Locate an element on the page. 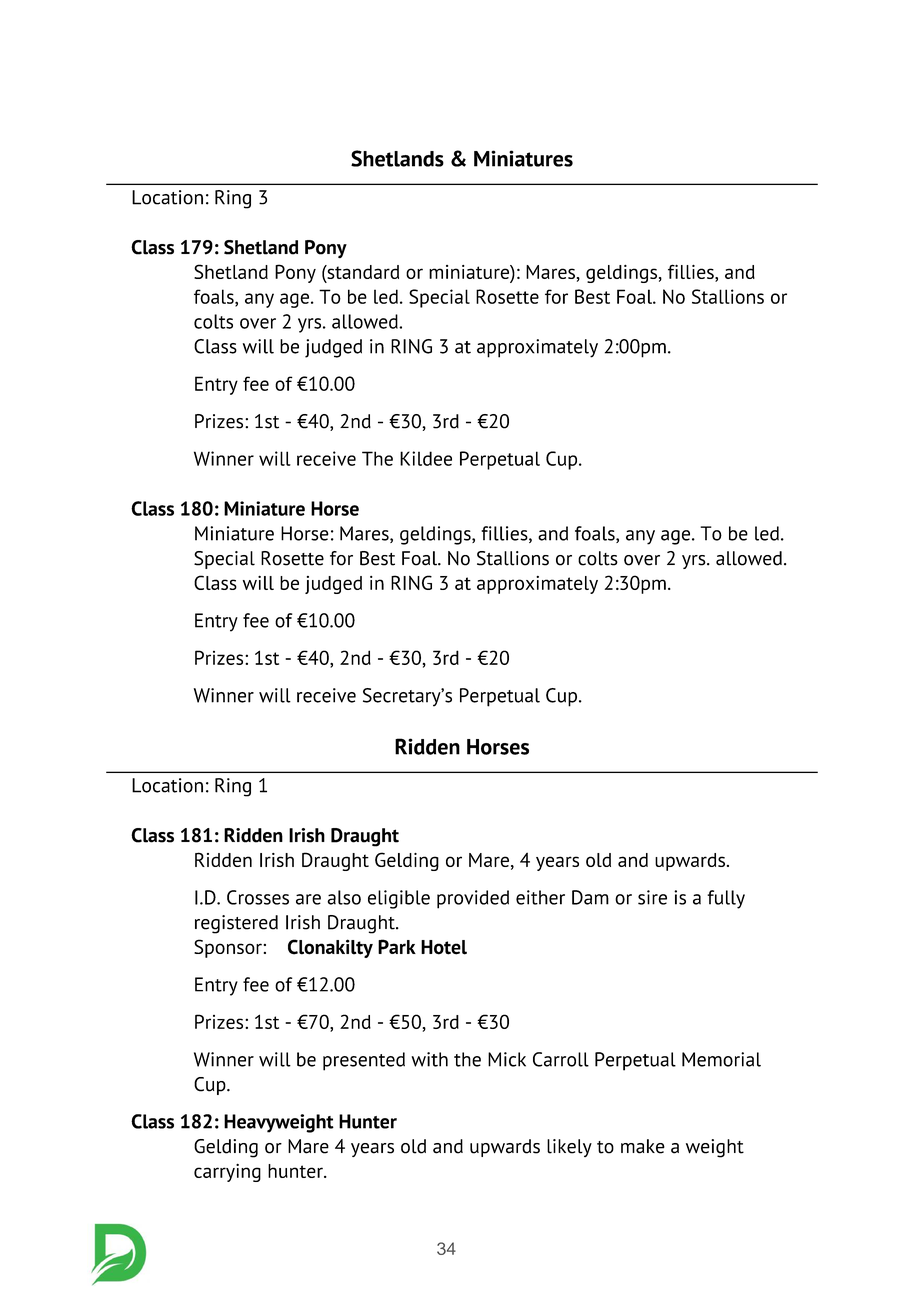 Image resolution: width=924 pixels, height=1311 pixels. Mick is located at coordinates (507, 1059).
